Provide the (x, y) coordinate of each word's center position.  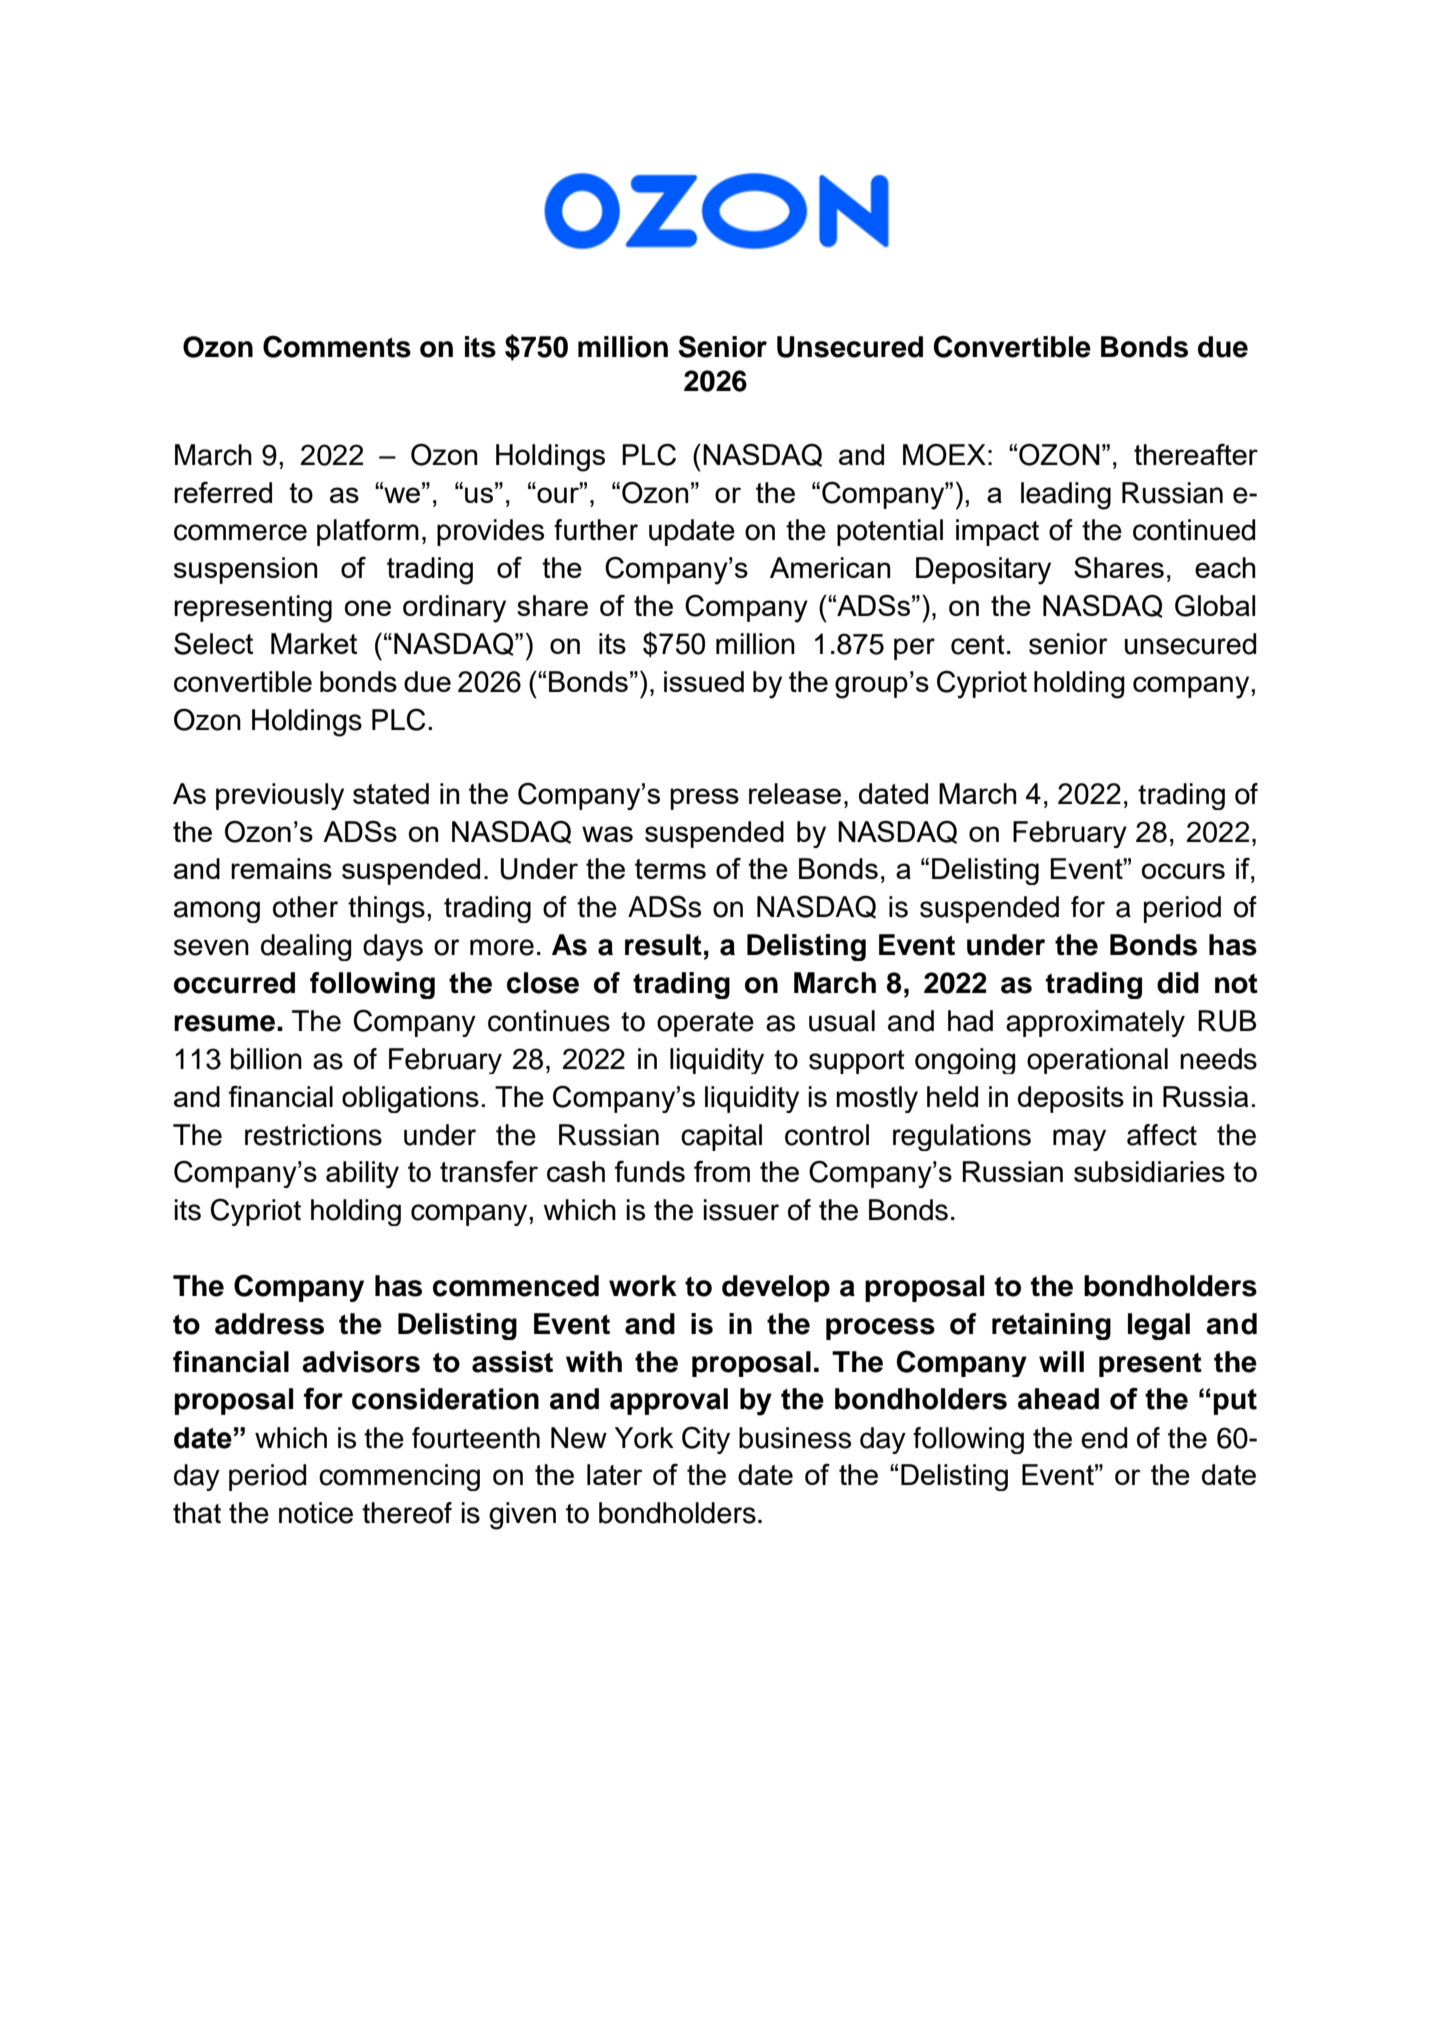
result (663, 945)
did (1178, 983)
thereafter (1196, 454)
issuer (741, 1210)
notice (316, 1513)
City (706, 1440)
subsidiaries (1149, 1171)
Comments (337, 346)
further (596, 530)
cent (978, 645)
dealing (306, 947)
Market (314, 643)
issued (704, 681)
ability (362, 1174)
